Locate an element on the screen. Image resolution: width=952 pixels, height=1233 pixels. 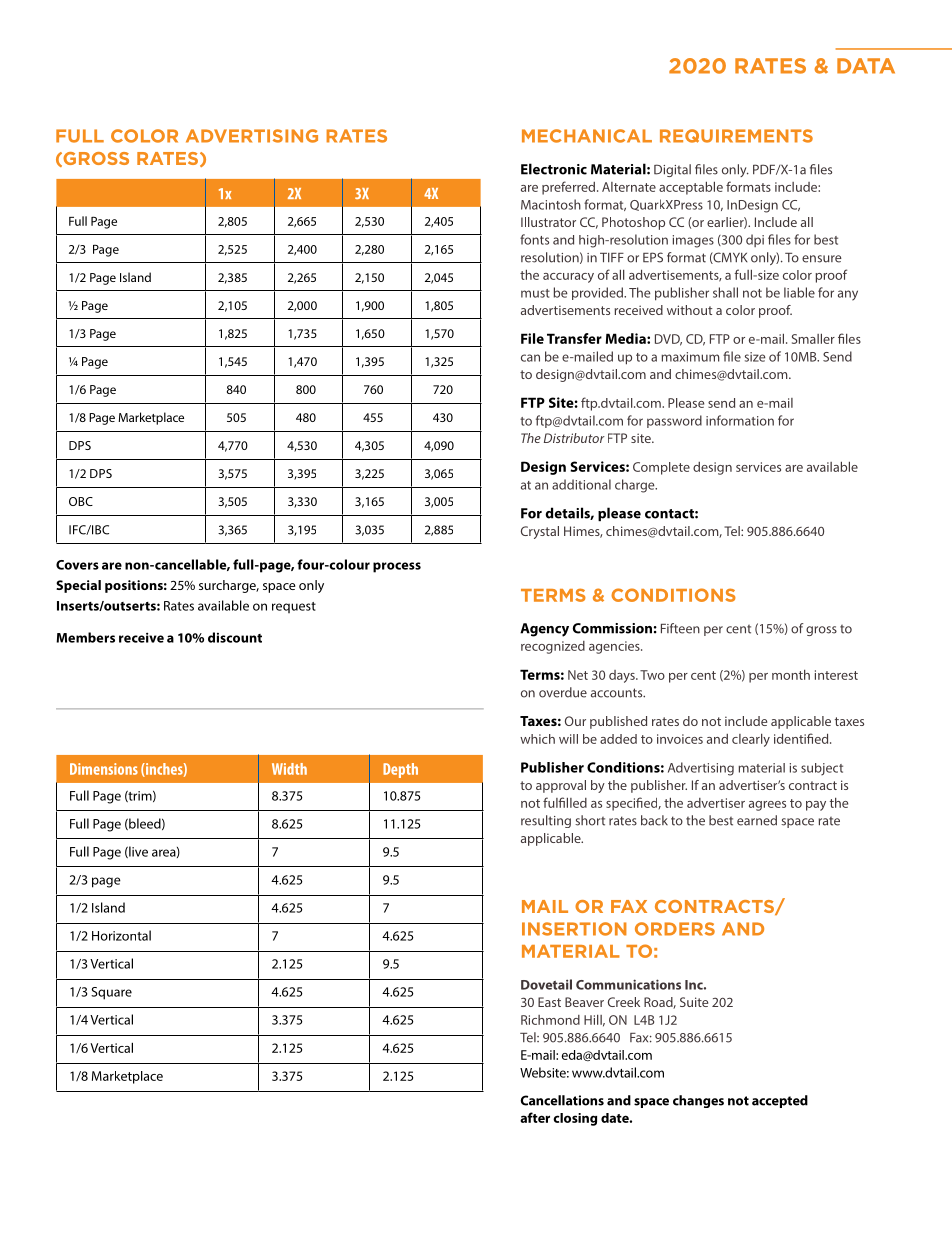
Electronic is located at coordinates (554, 169).
